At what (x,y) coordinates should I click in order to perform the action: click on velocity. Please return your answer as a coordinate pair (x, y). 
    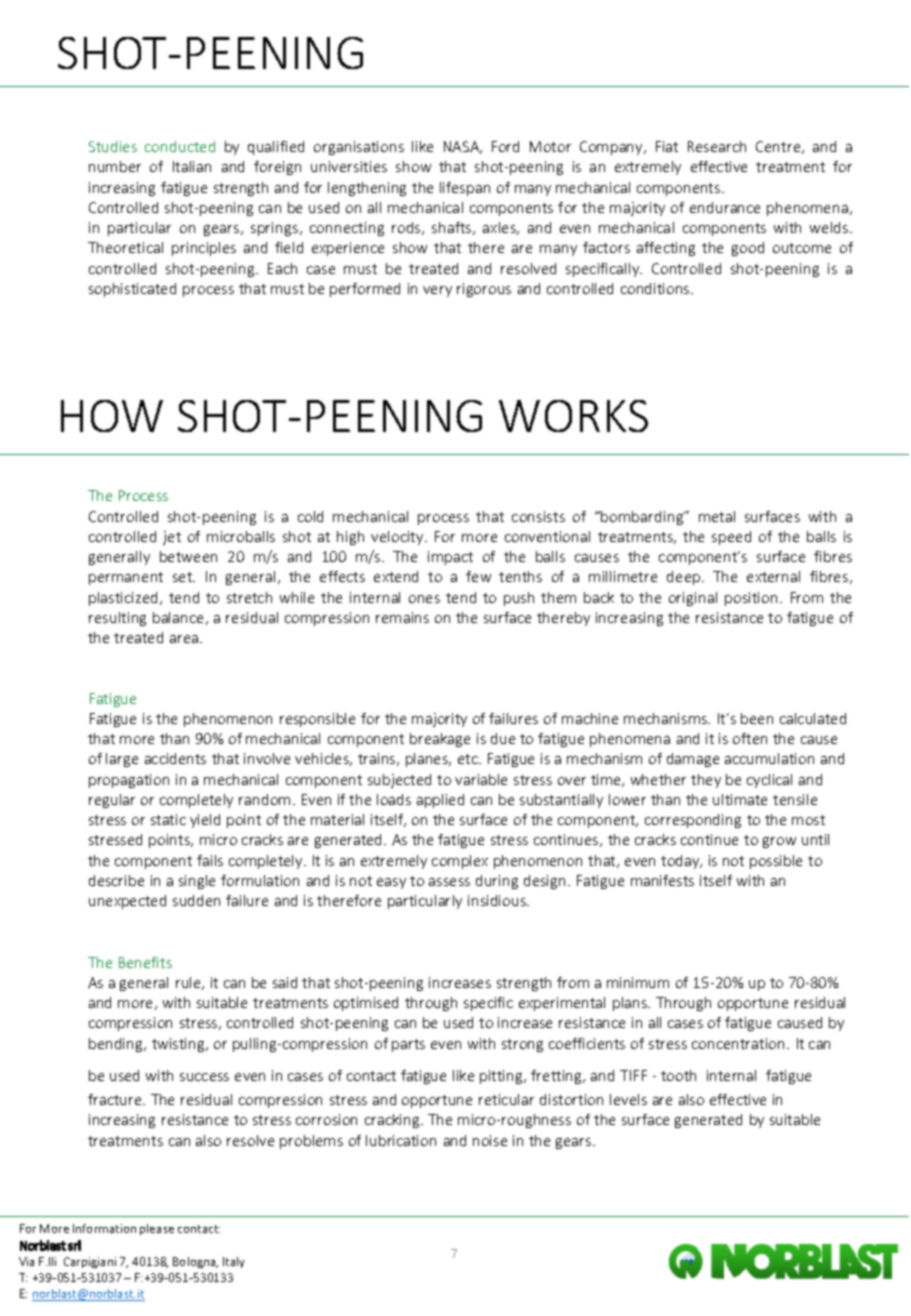
    Looking at the image, I should click on (398, 538).
